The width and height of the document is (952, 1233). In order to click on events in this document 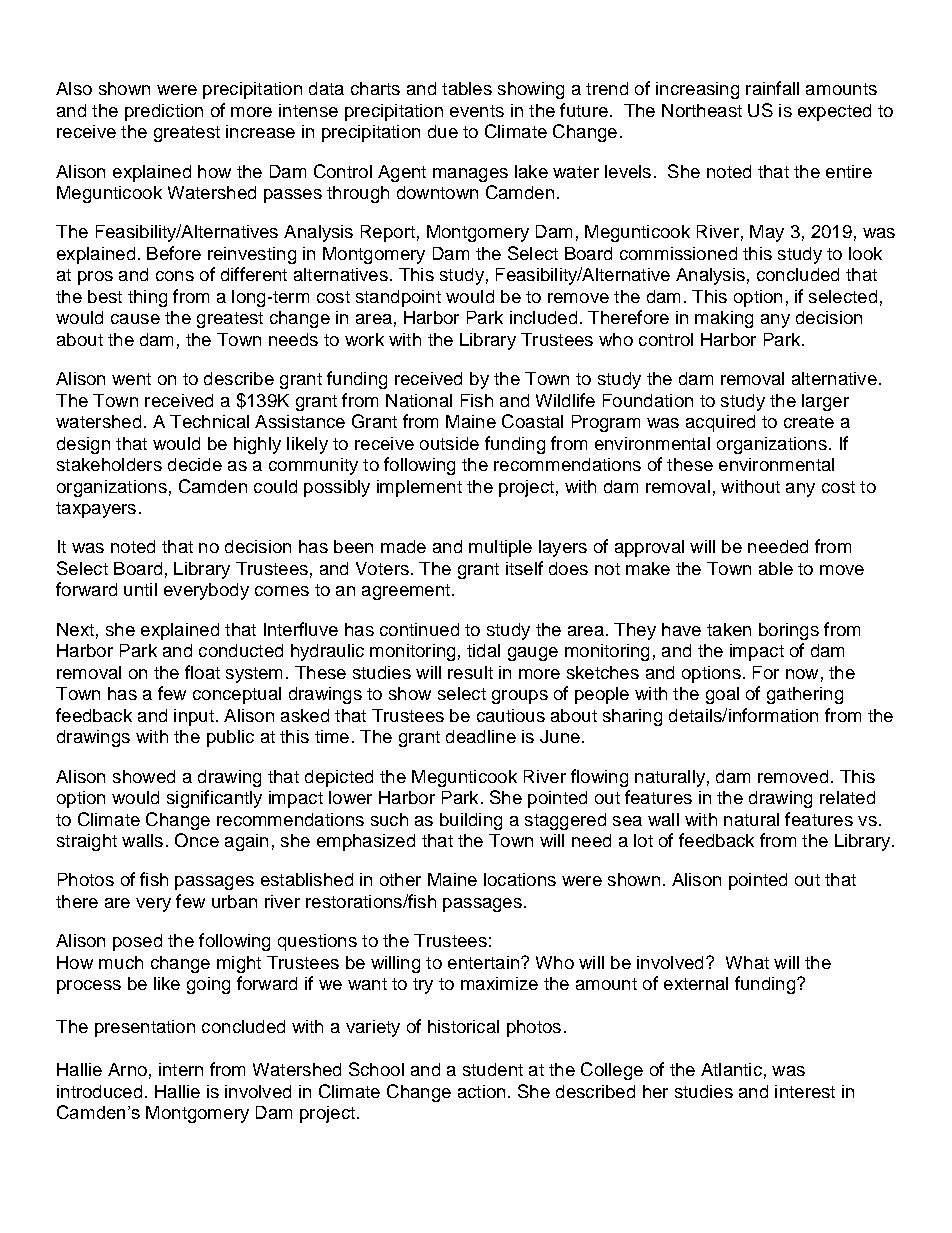, I will do `click(477, 111)`.
